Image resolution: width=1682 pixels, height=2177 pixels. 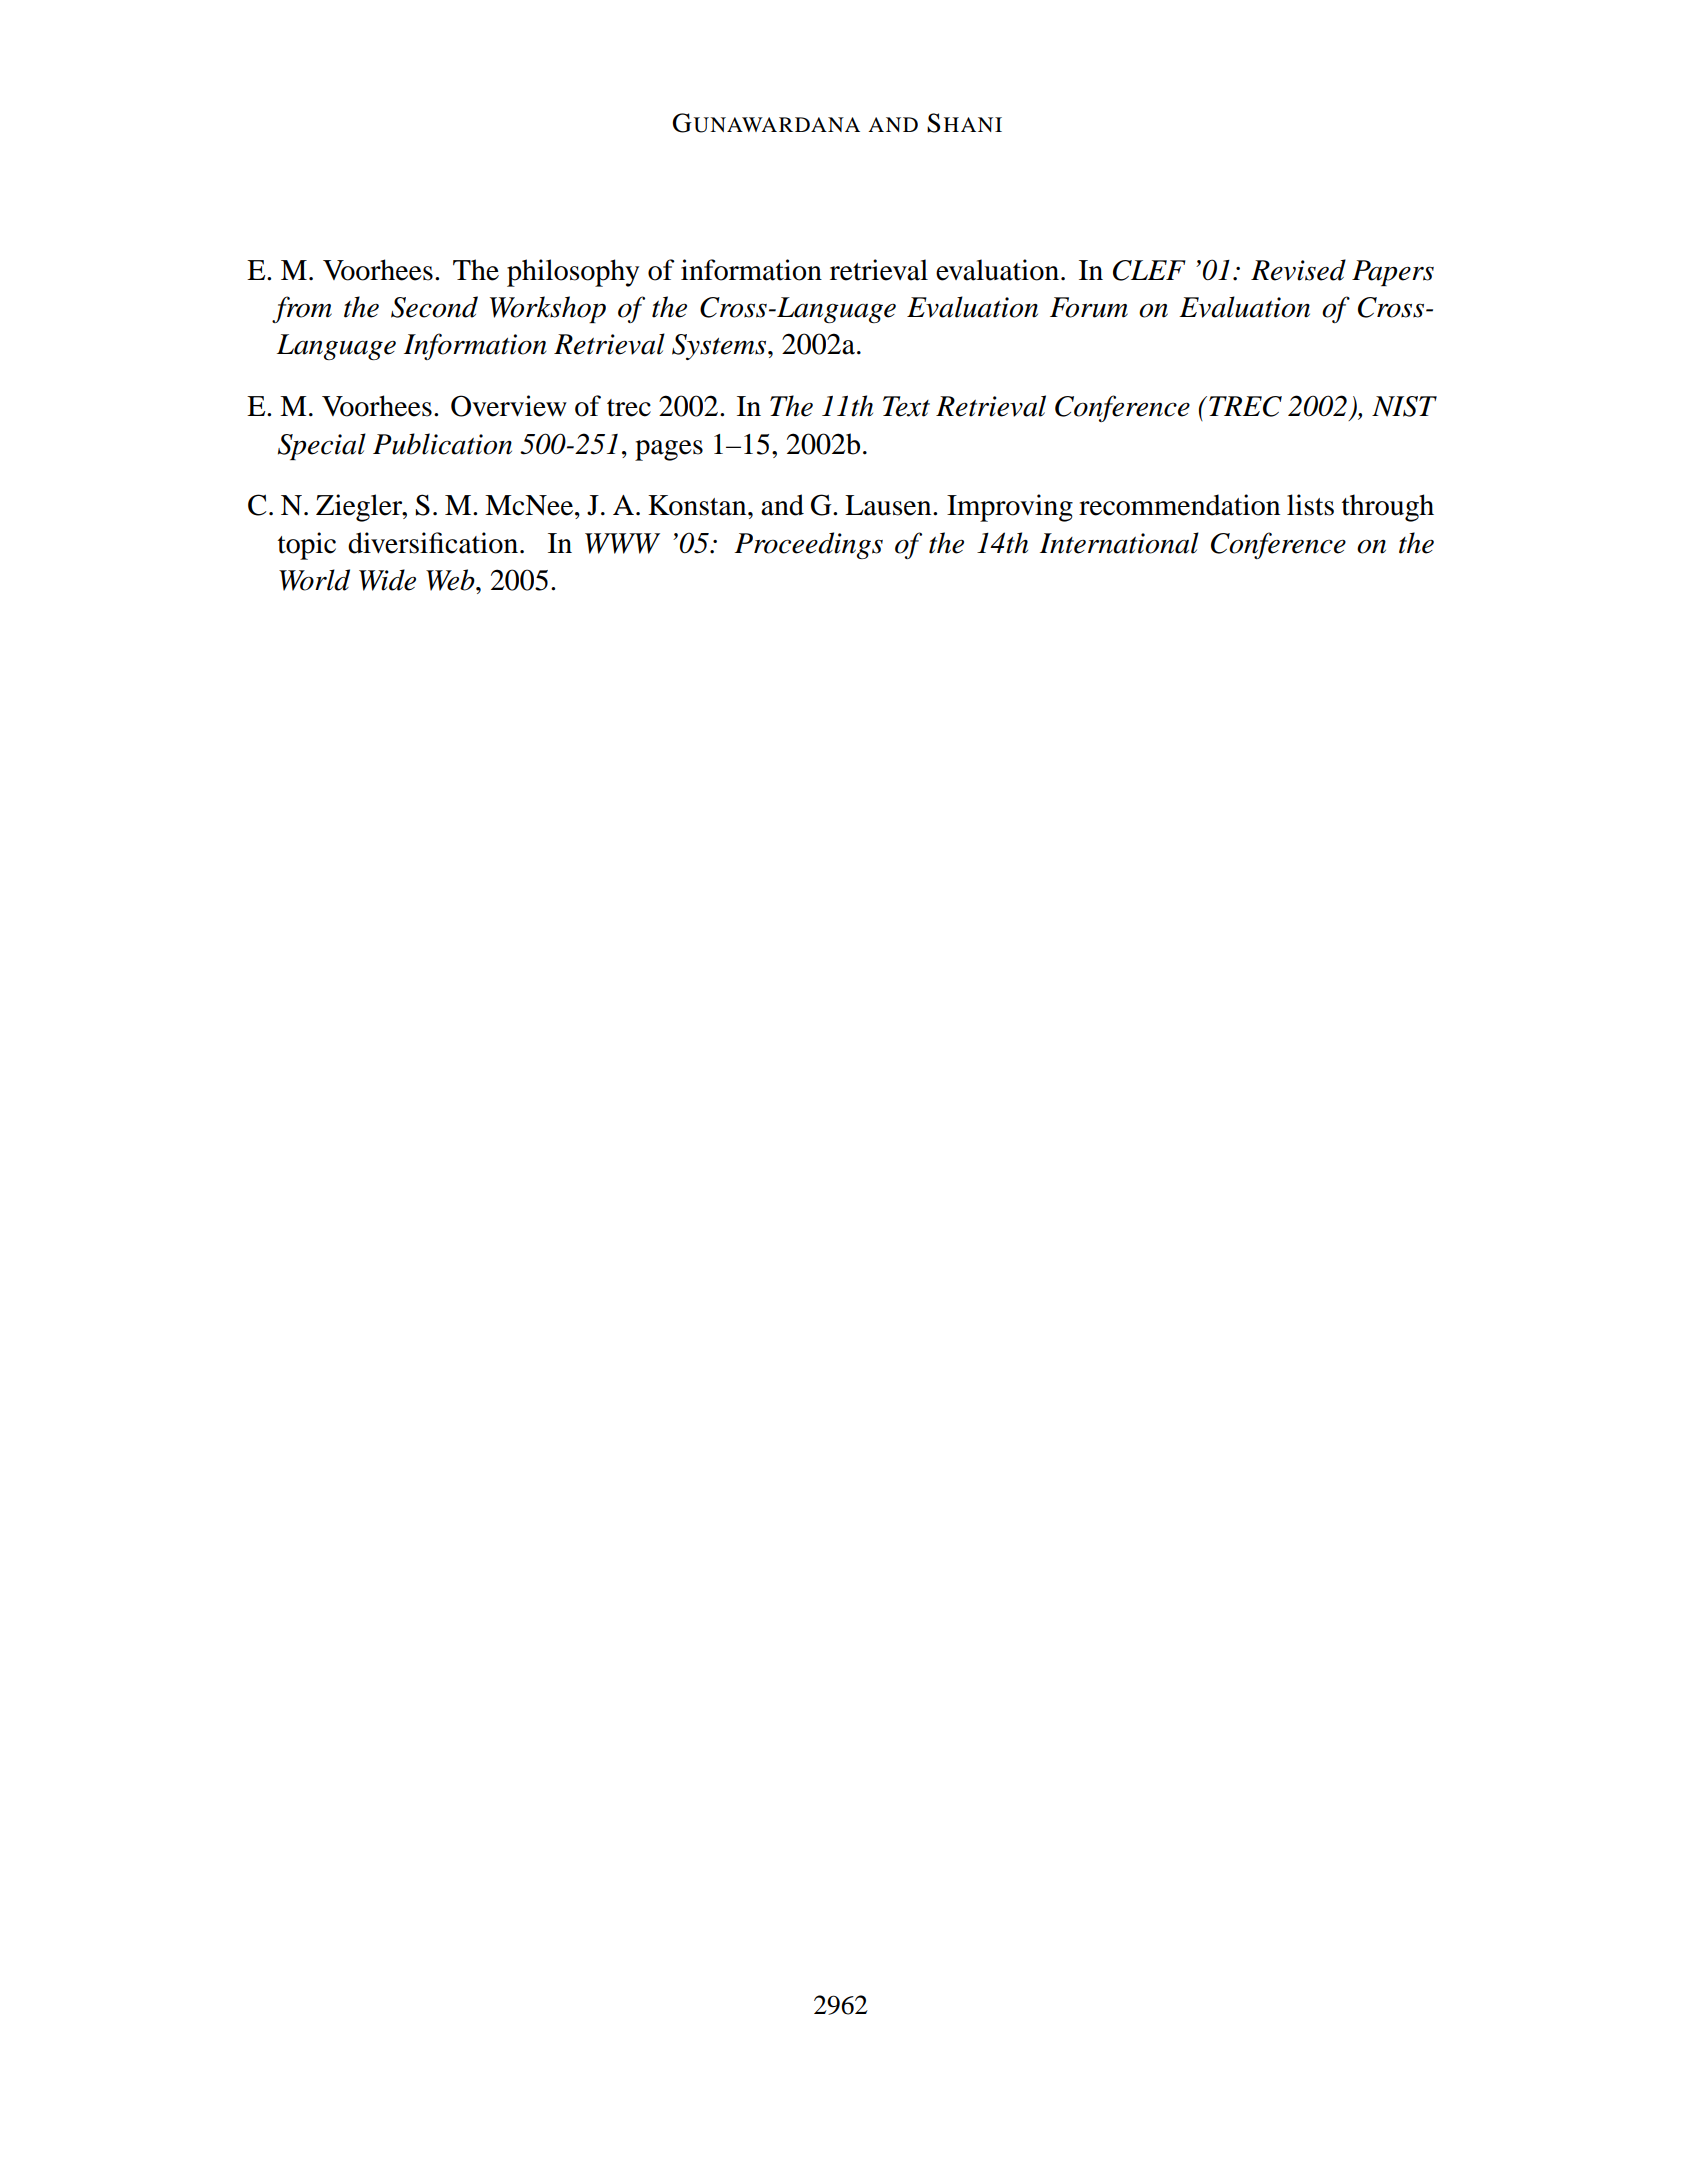 I want to click on Web, so click(x=451, y=580).
